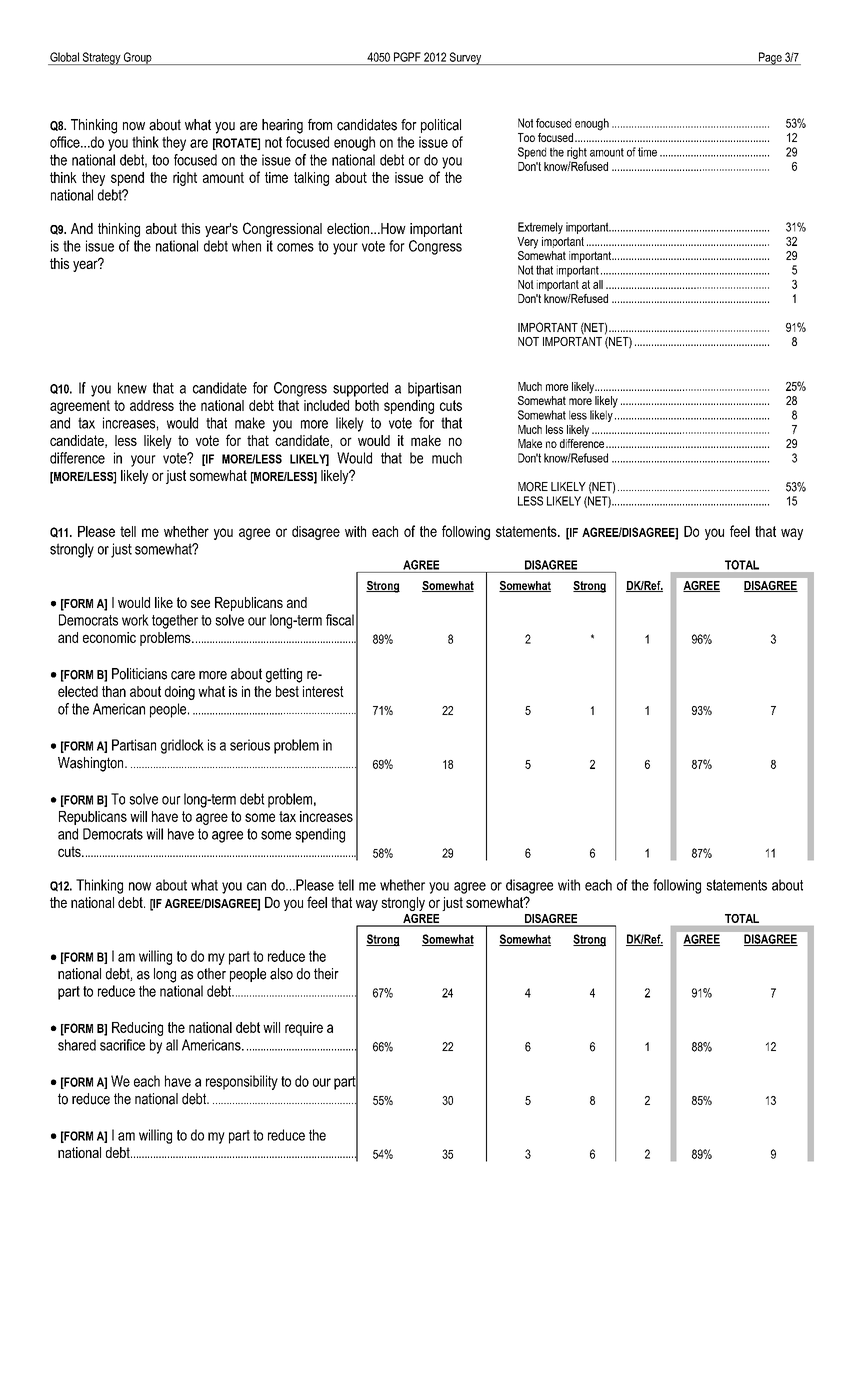 Image resolution: width=849 pixels, height=1400 pixels. I want to click on require, so click(304, 1029).
